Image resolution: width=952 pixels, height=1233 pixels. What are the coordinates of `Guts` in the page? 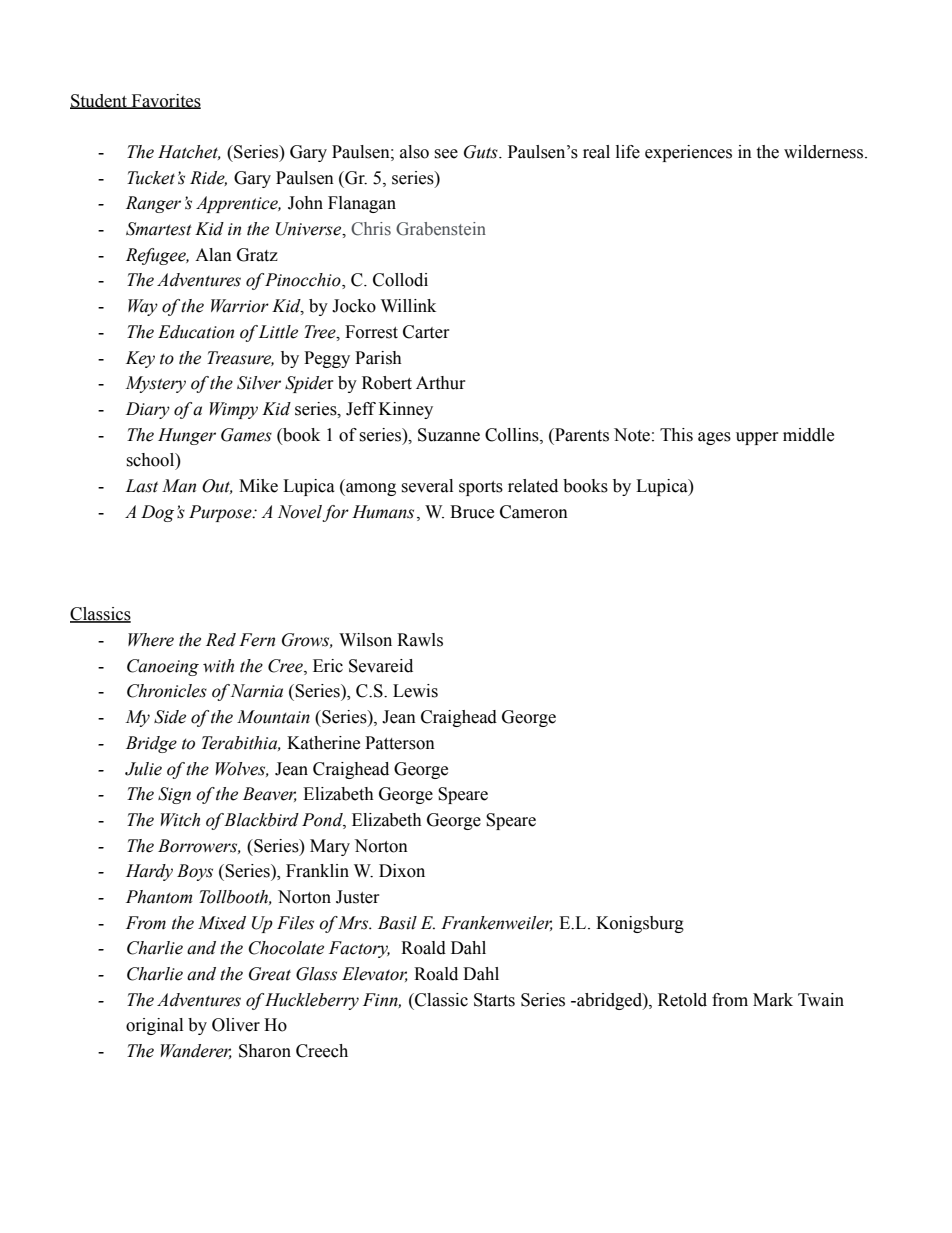 It's located at (482, 152).
